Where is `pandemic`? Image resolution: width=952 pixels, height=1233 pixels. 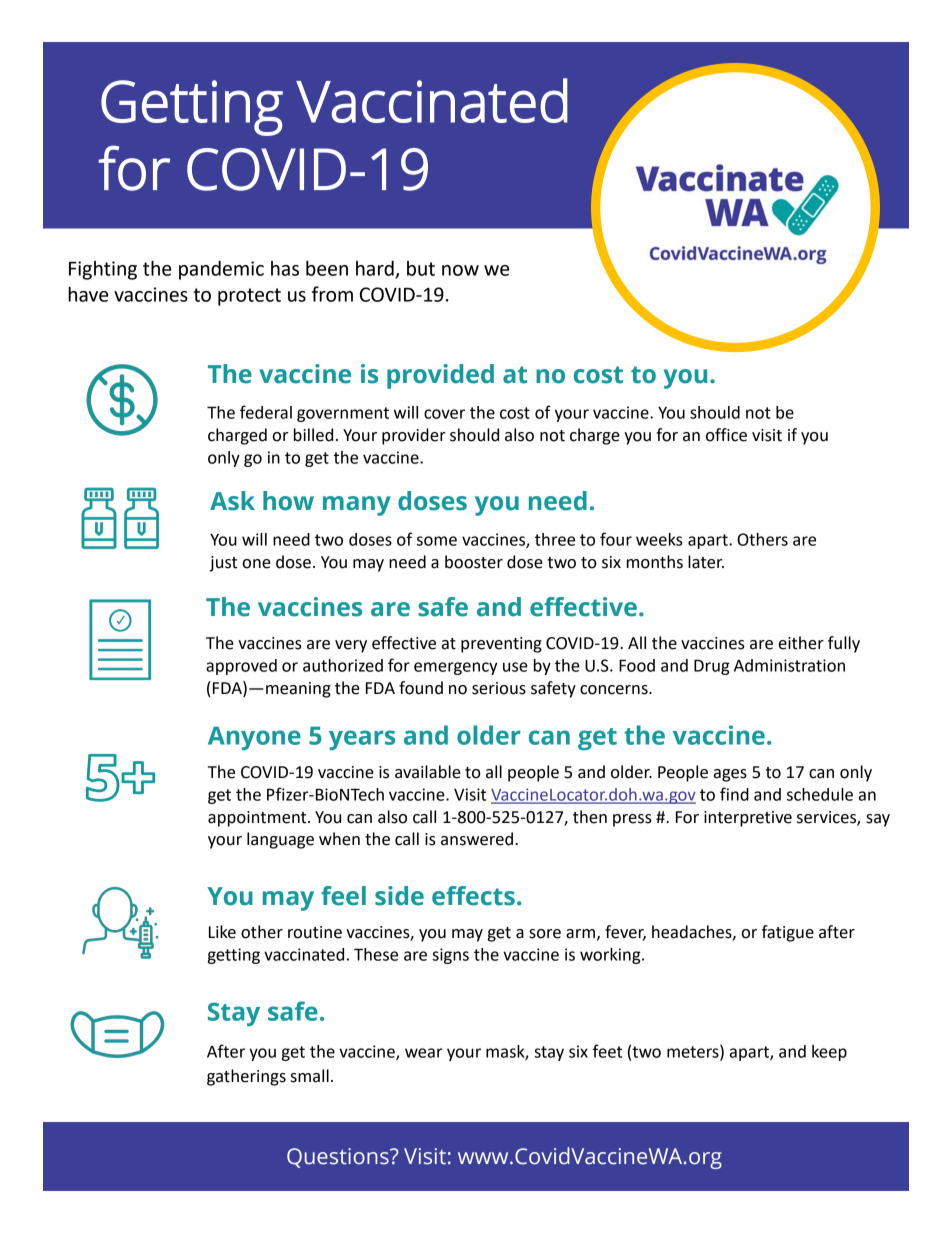
pandemic is located at coordinates (221, 270).
